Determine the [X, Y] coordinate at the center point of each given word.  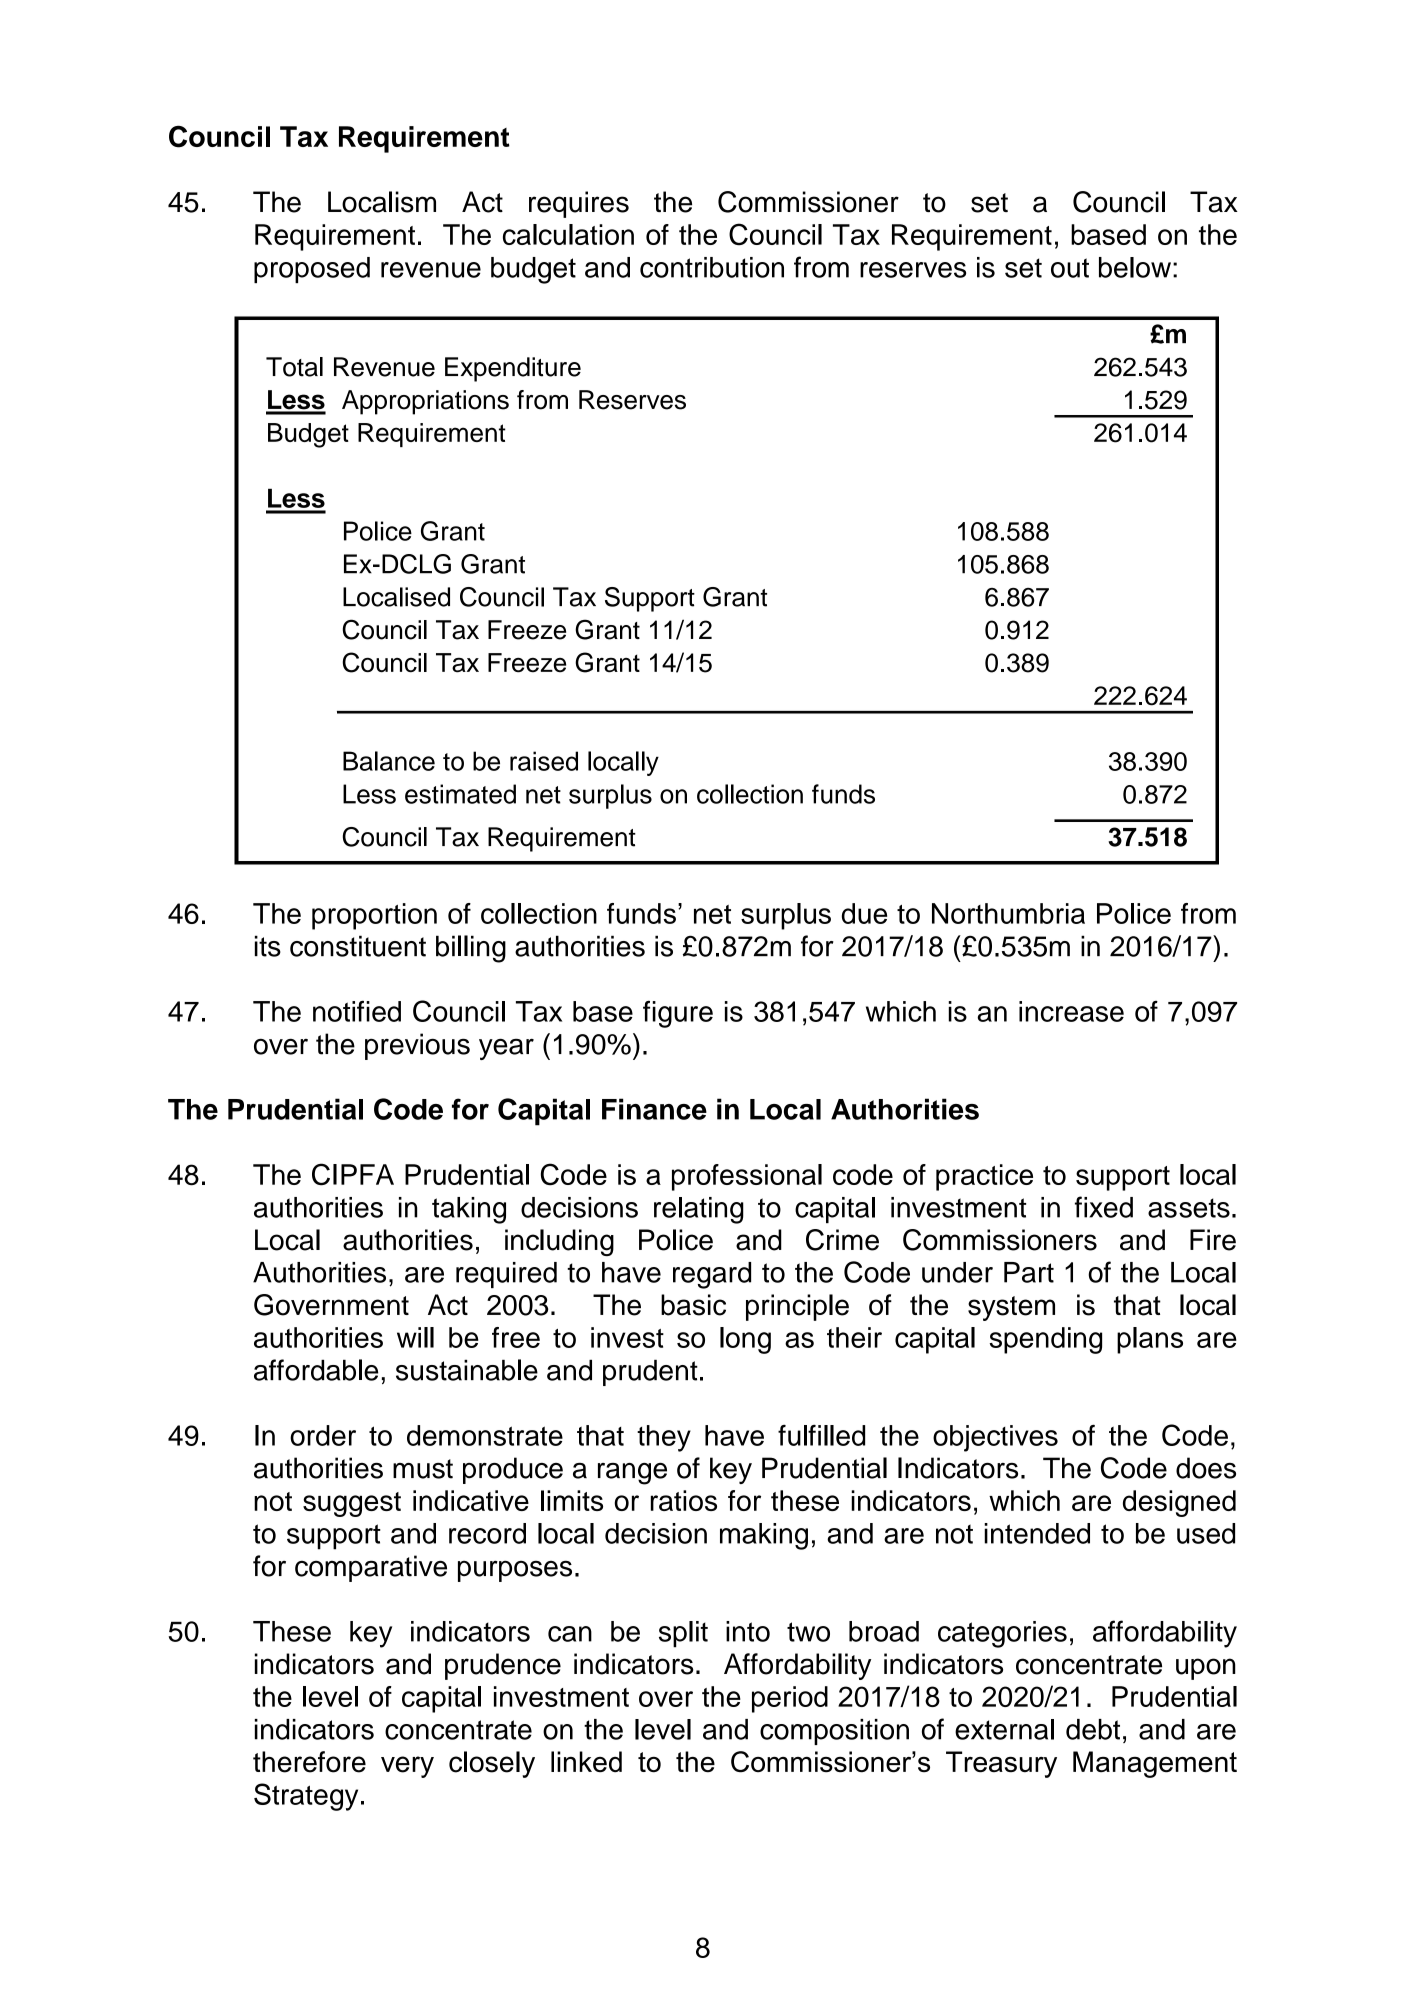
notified [357, 1011]
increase [1071, 1011]
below [1135, 267]
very [407, 1767]
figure [678, 1014]
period [790, 1699]
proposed [312, 270]
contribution [712, 267]
